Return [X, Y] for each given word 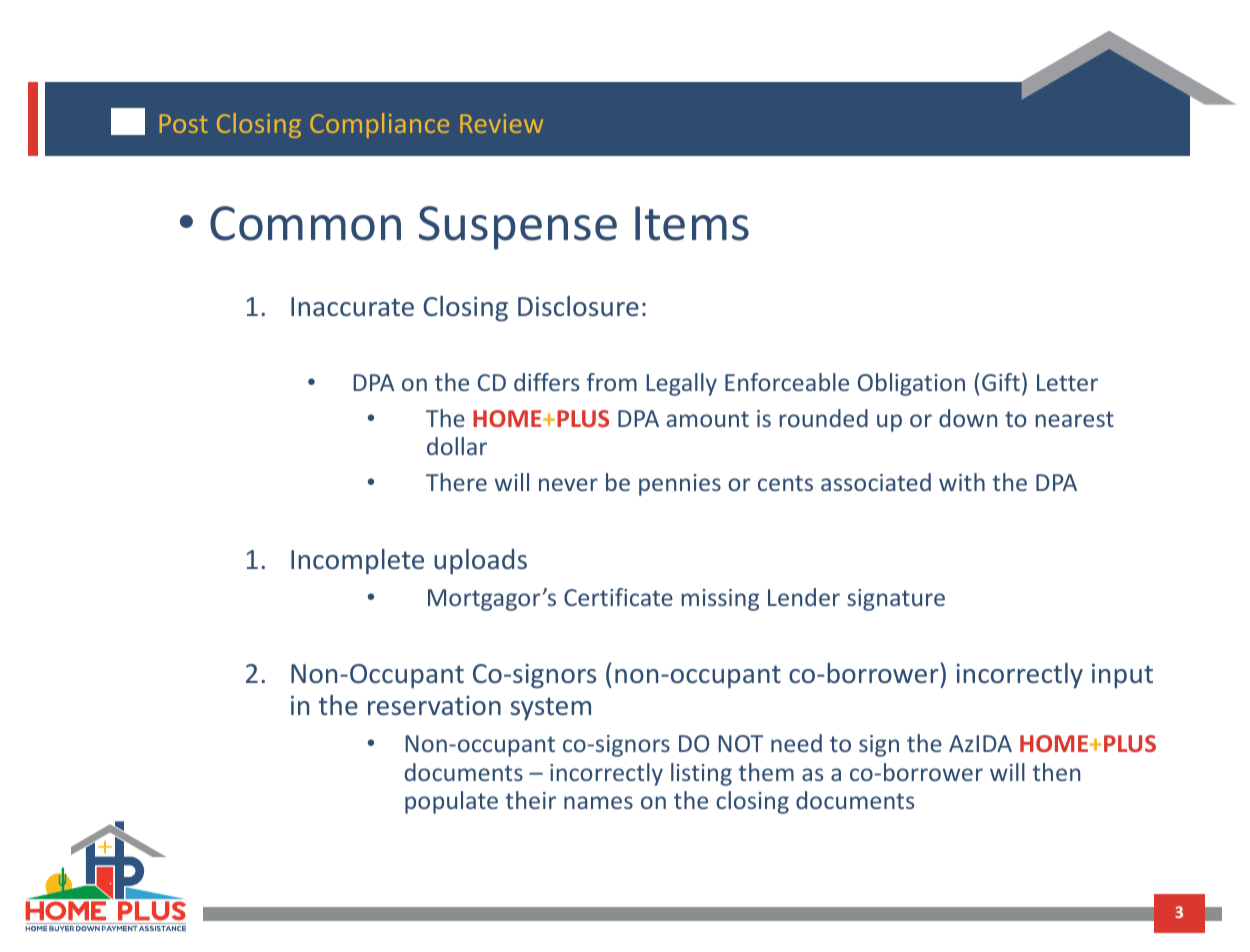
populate [451, 802]
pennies [680, 485]
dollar [457, 446]
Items [692, 223]
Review [501, 123]
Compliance [379, 125]
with [962, 482]
